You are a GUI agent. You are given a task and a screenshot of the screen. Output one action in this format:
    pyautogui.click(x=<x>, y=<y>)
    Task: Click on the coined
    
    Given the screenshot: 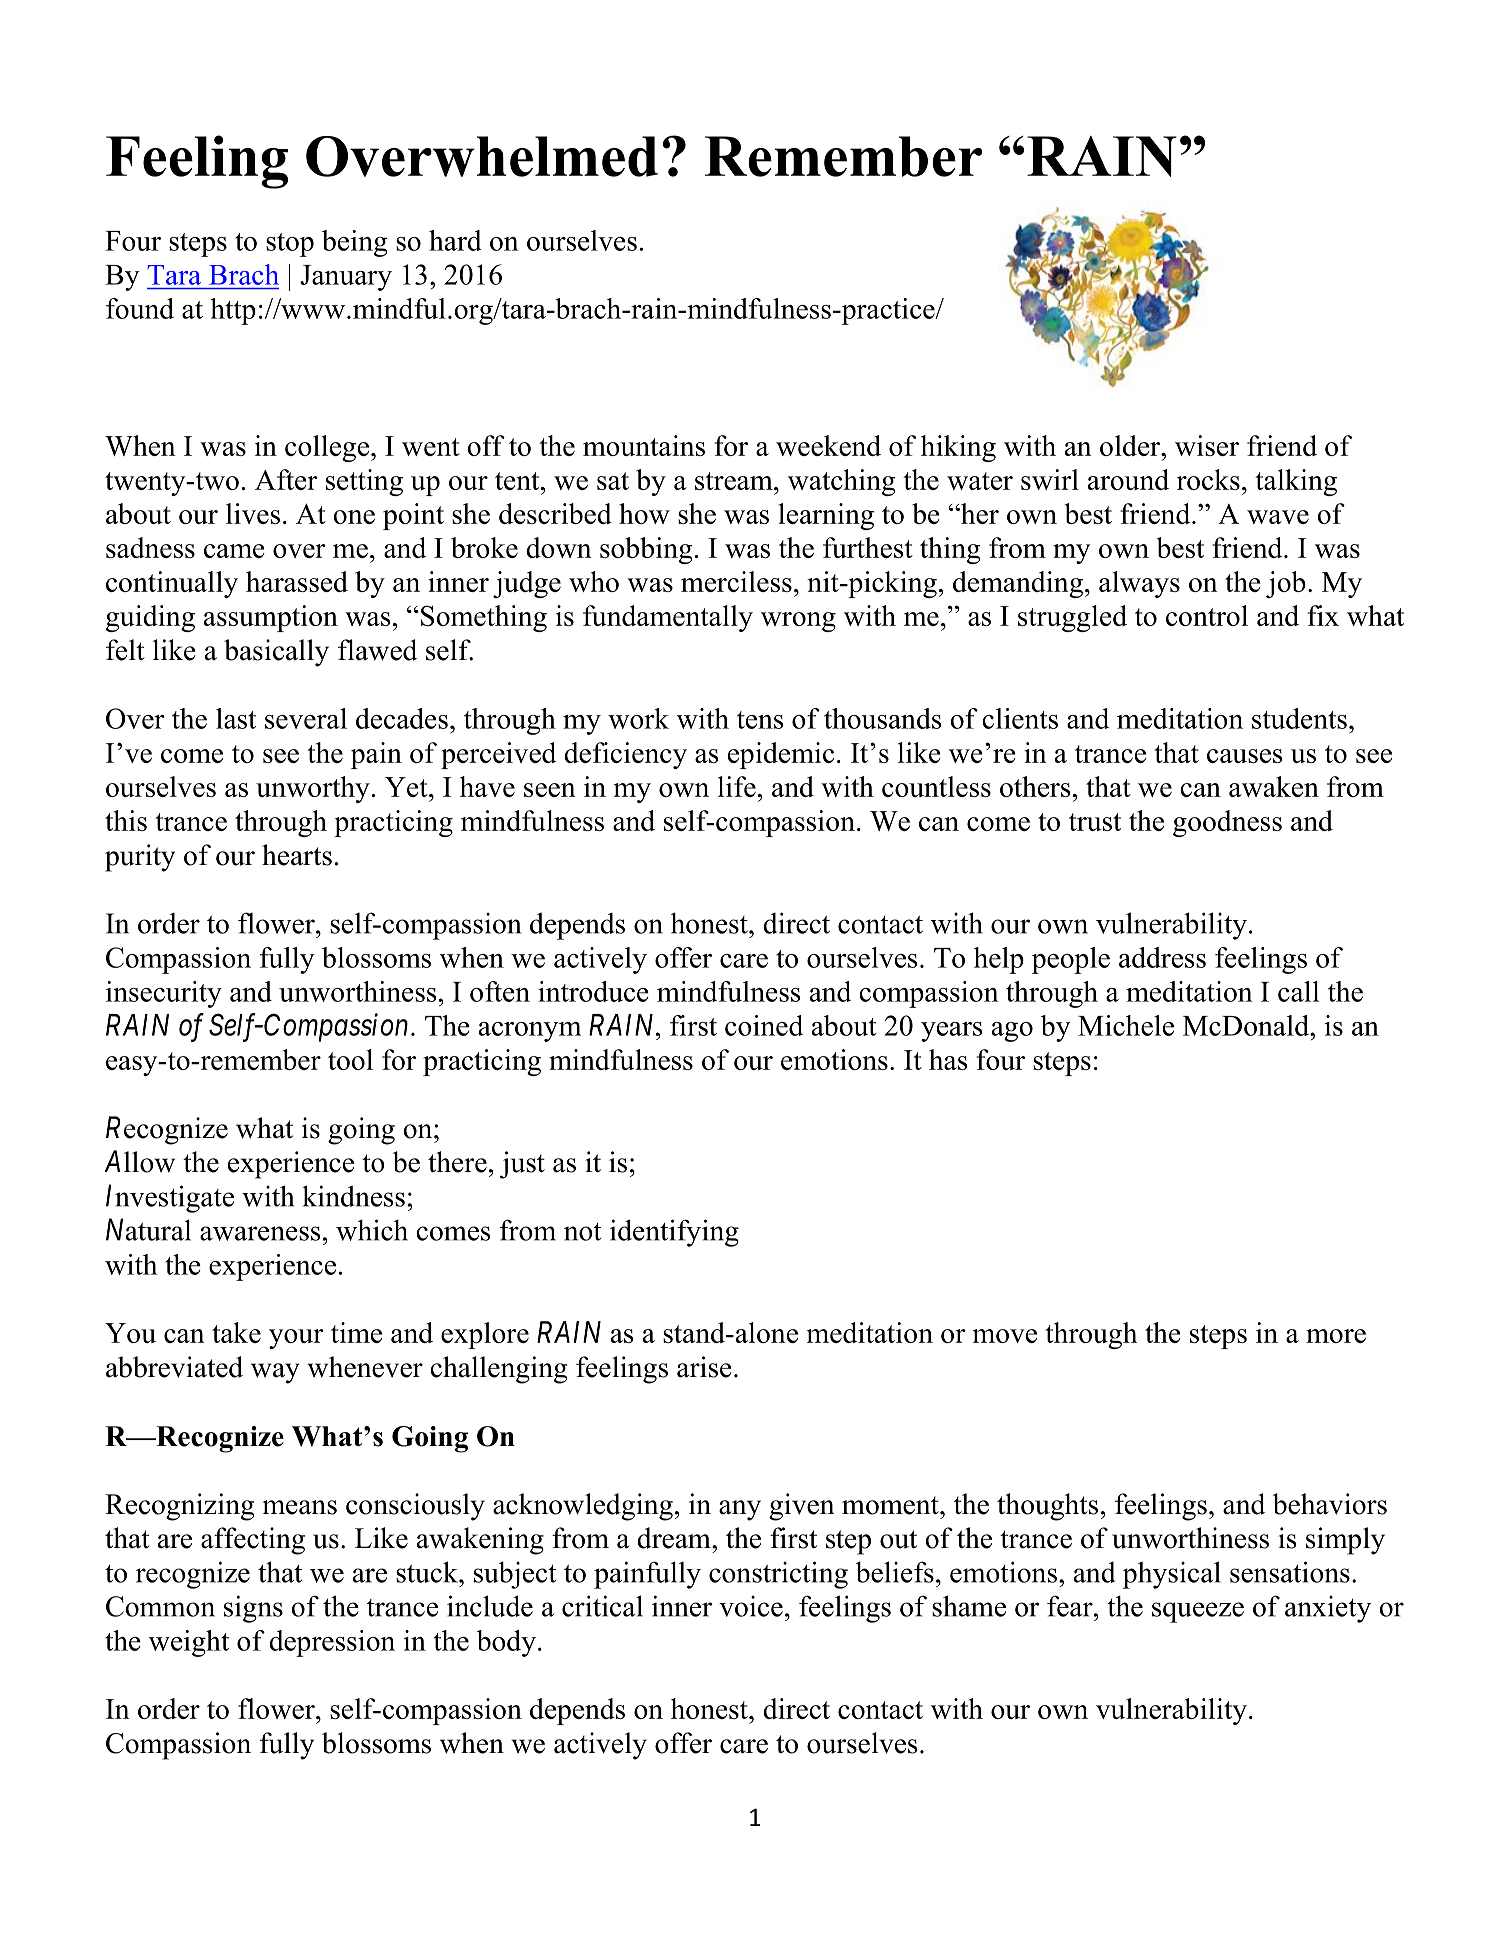 What is the action you would take?
    pyautogui.click(x=764, y=1025)
